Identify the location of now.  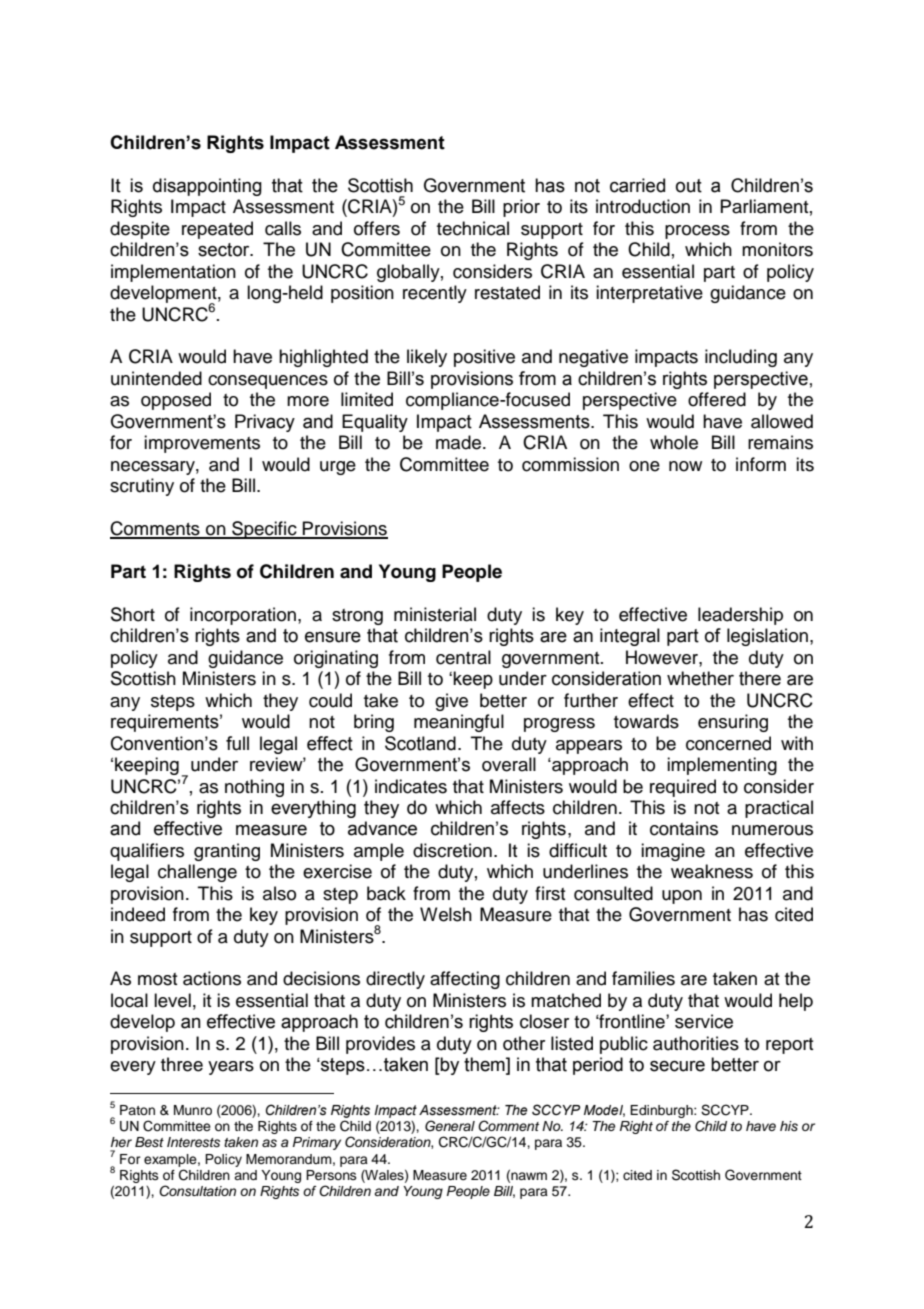
(685, 466).
